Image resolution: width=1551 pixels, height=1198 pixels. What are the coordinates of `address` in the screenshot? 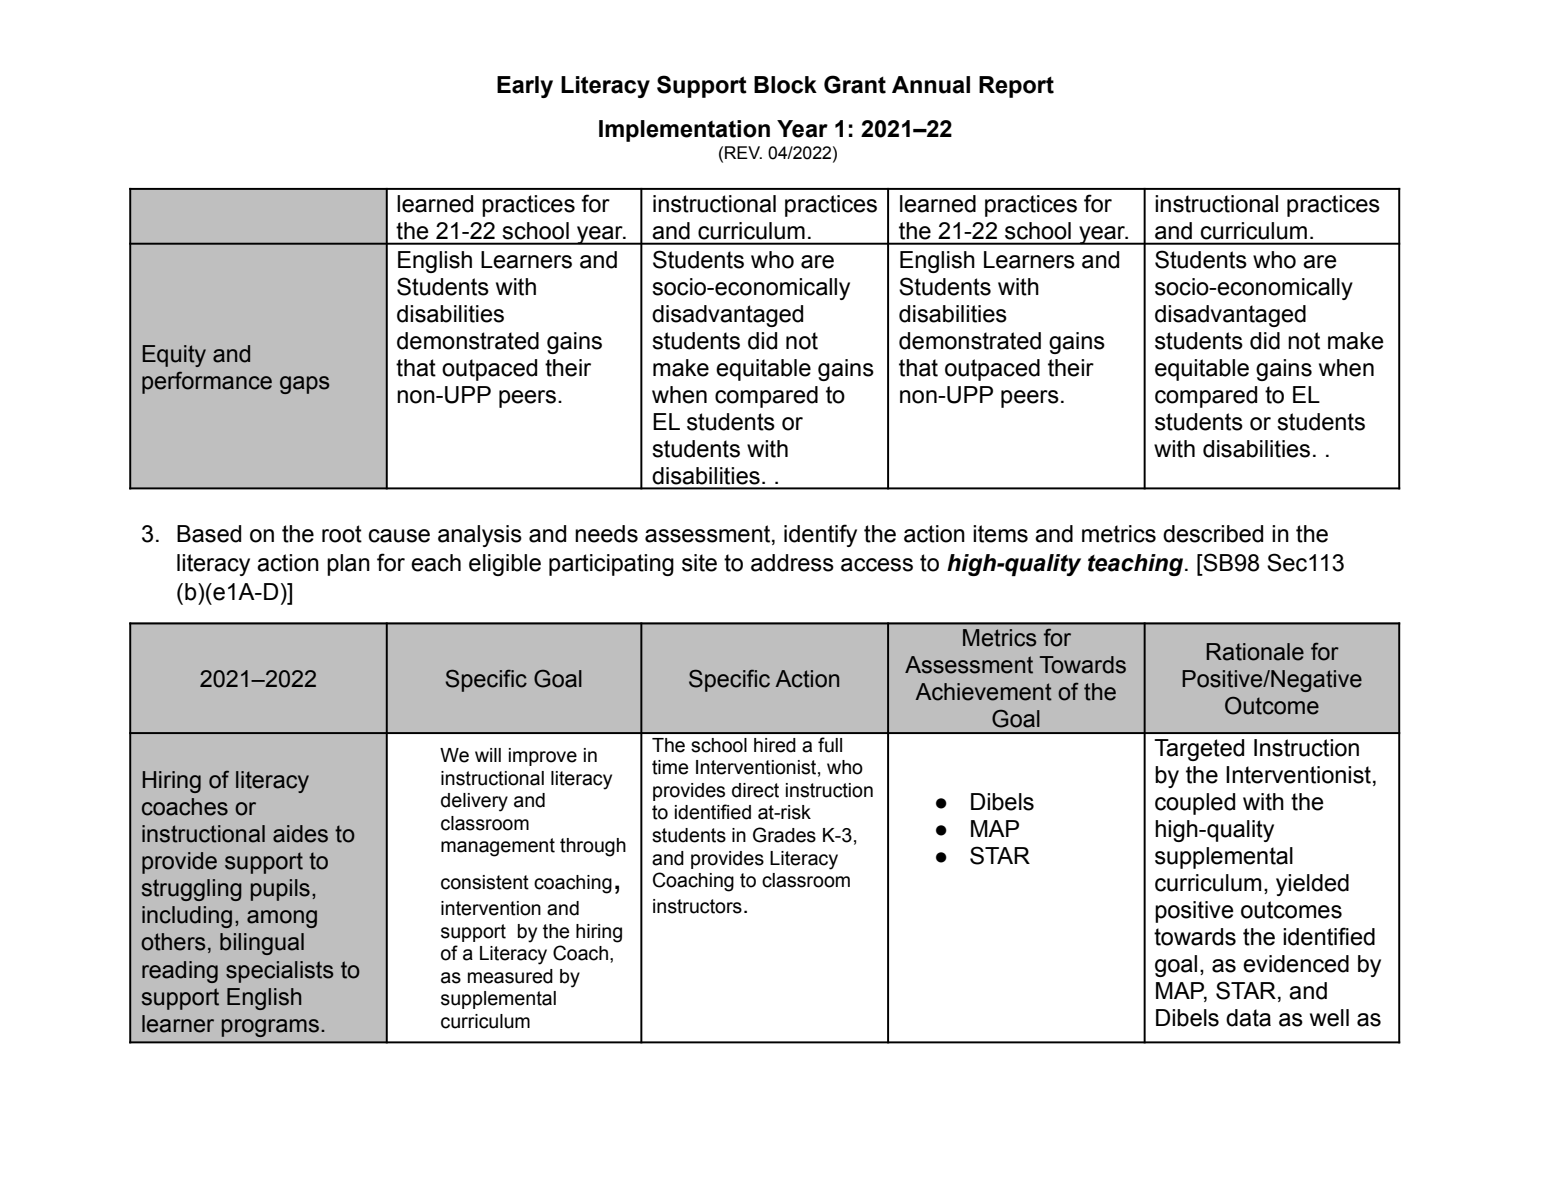 It's located at (792, 563).
